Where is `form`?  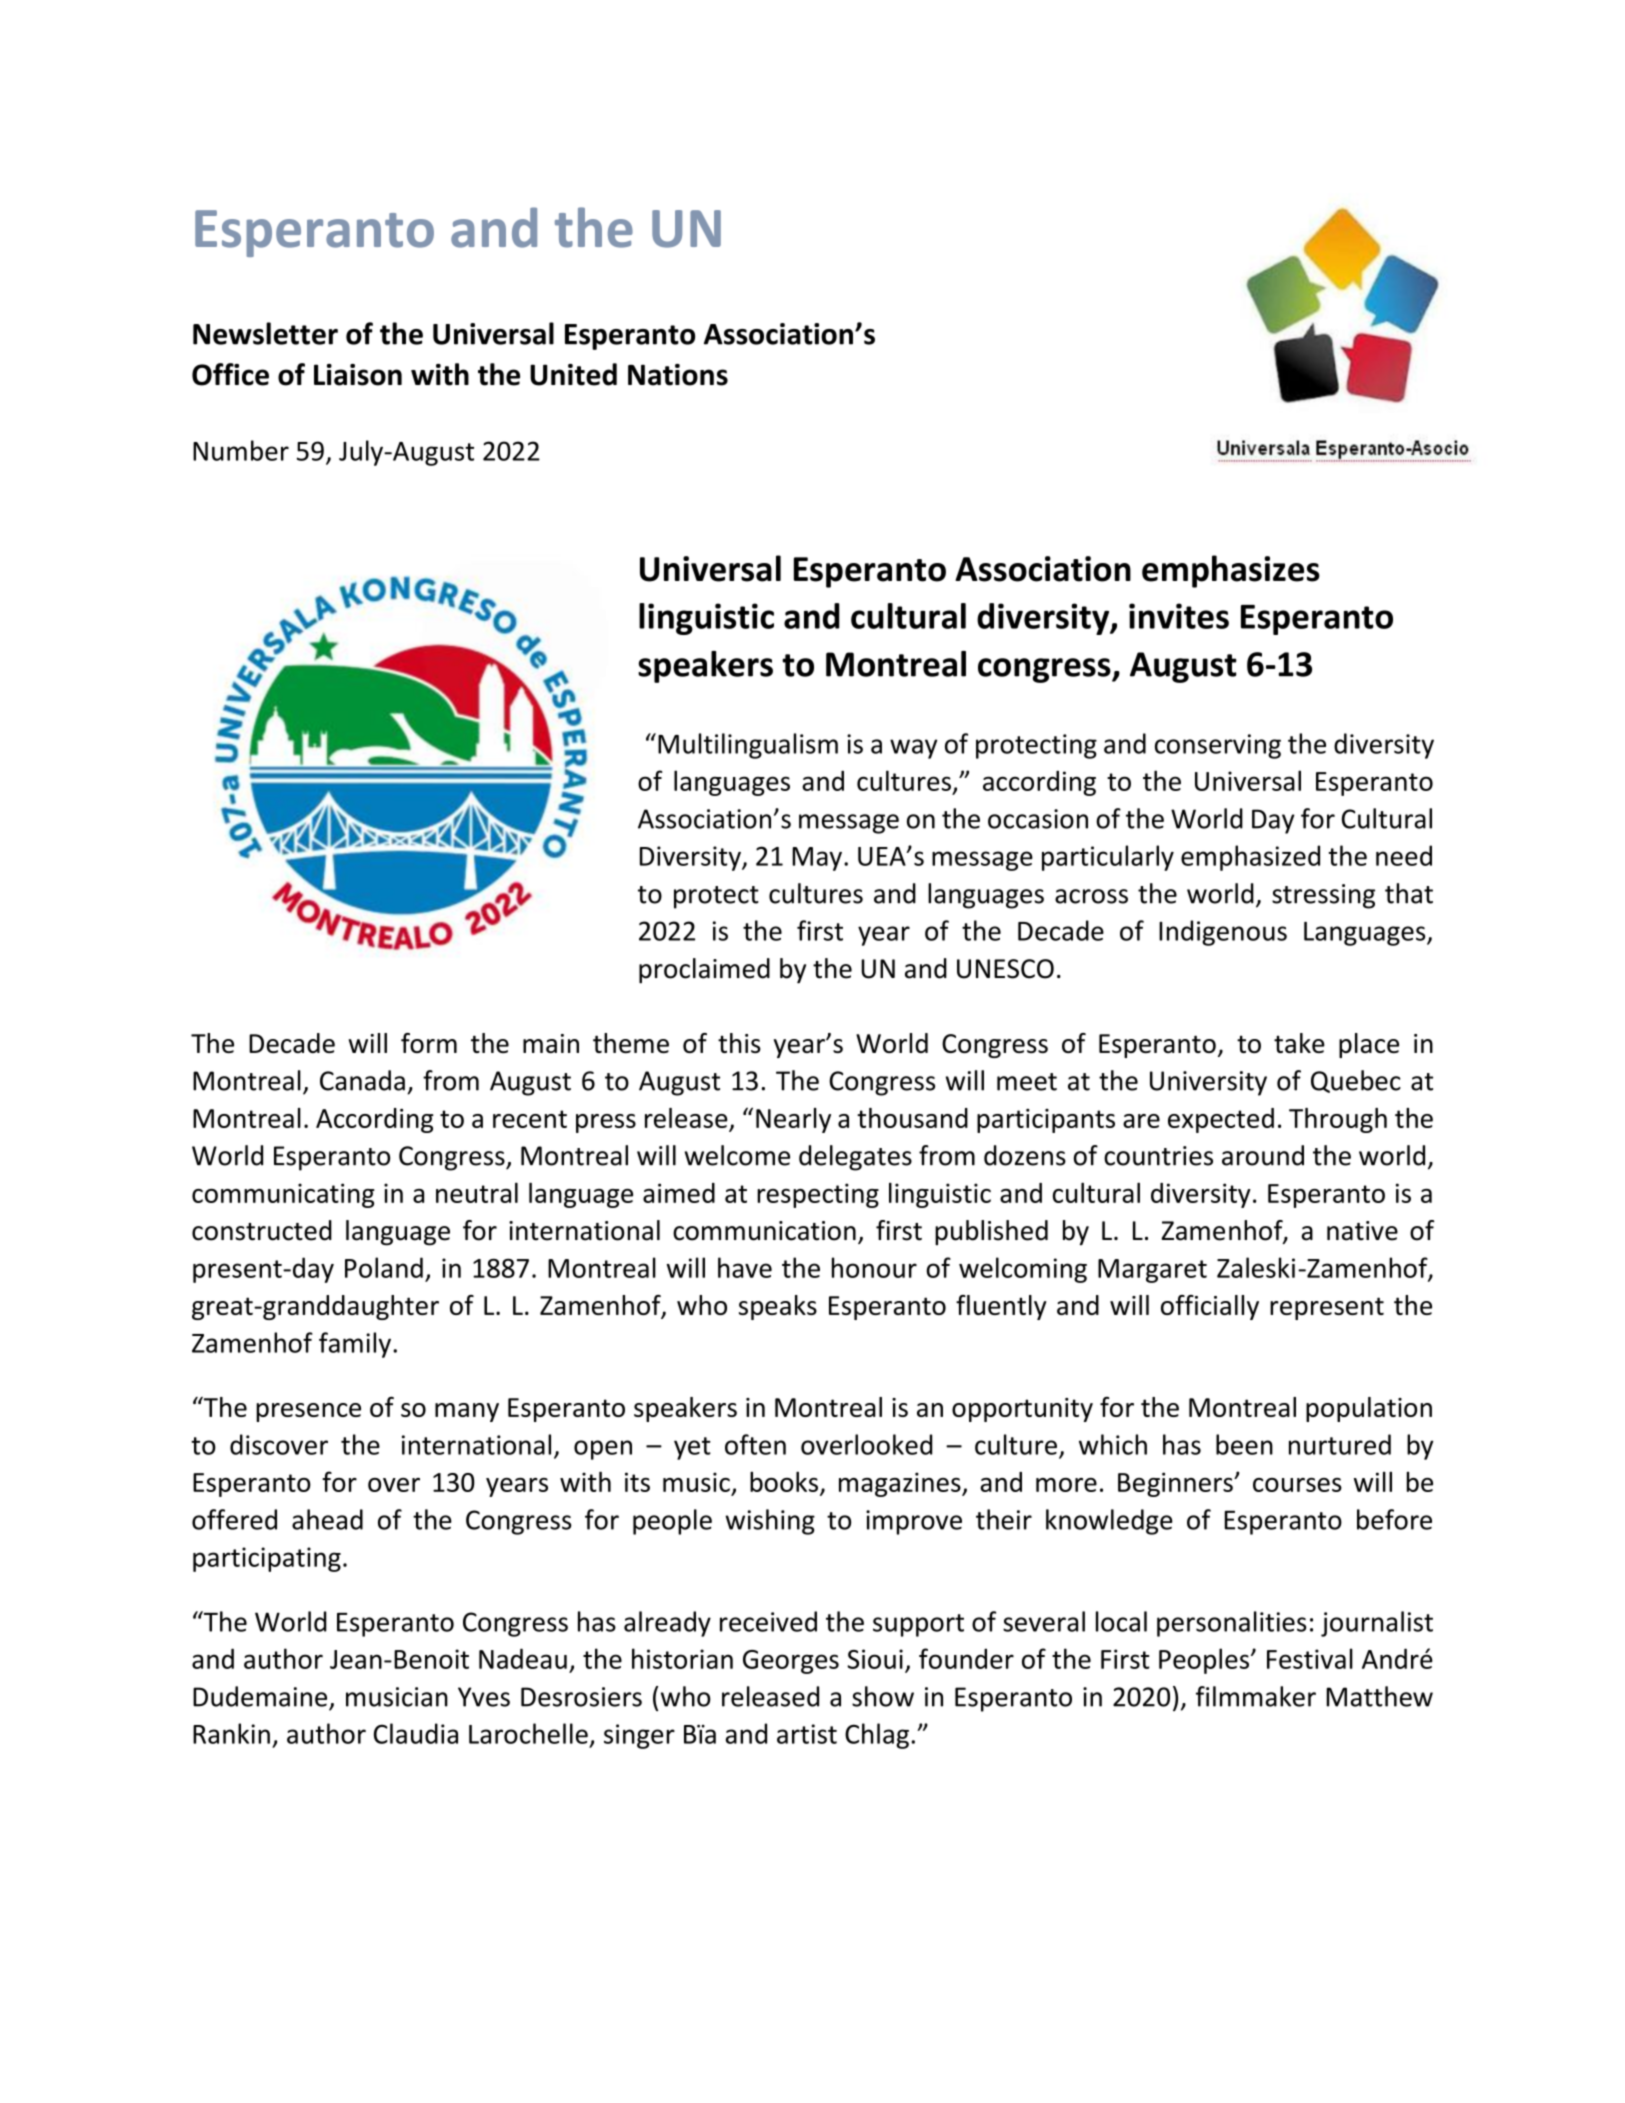
form is located at coordinates (429, 1043).
